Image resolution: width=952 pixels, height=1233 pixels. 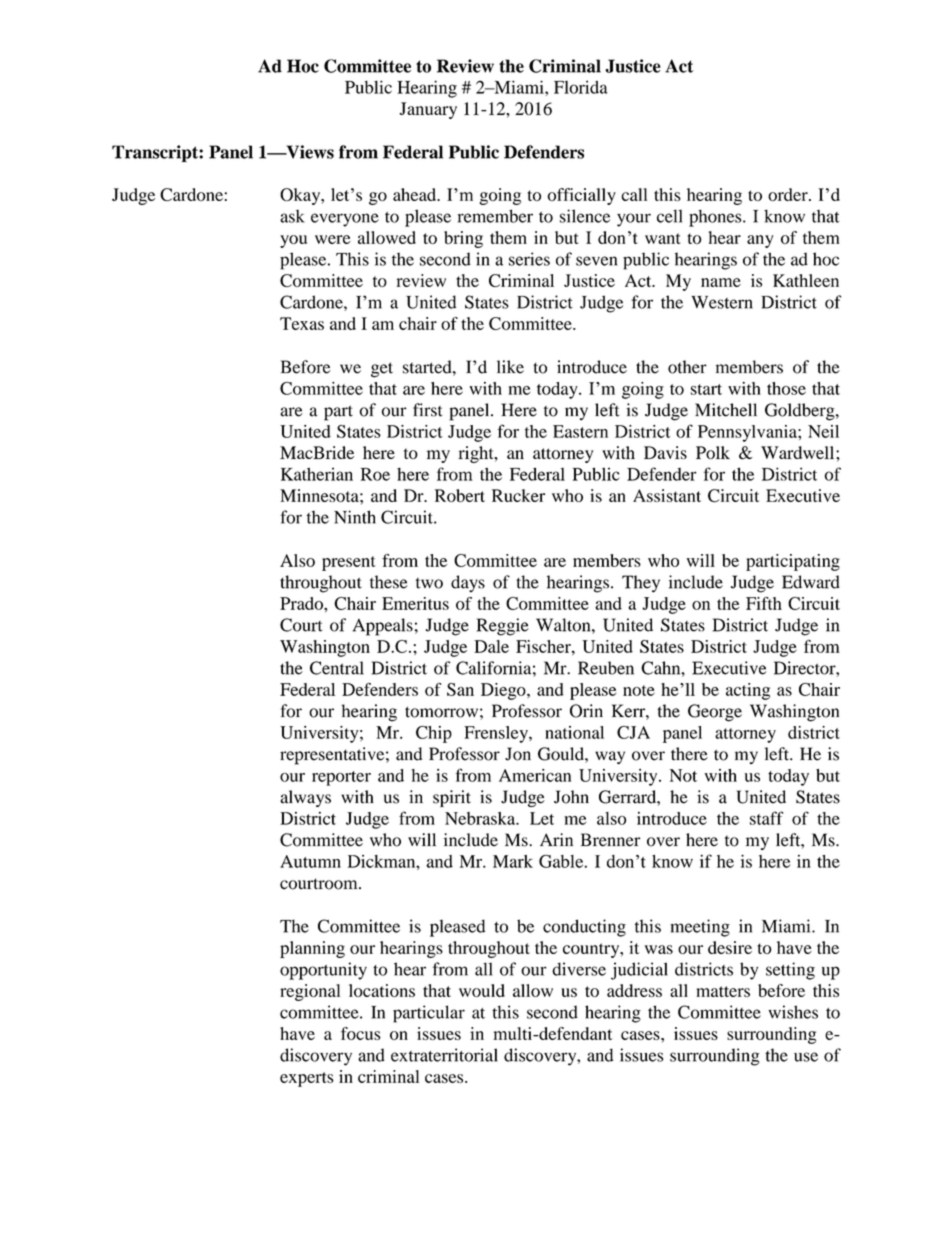 What do you see at coordinates (786, 388) in the screenshot?
I see `those` at bounding box center [786, 388].
